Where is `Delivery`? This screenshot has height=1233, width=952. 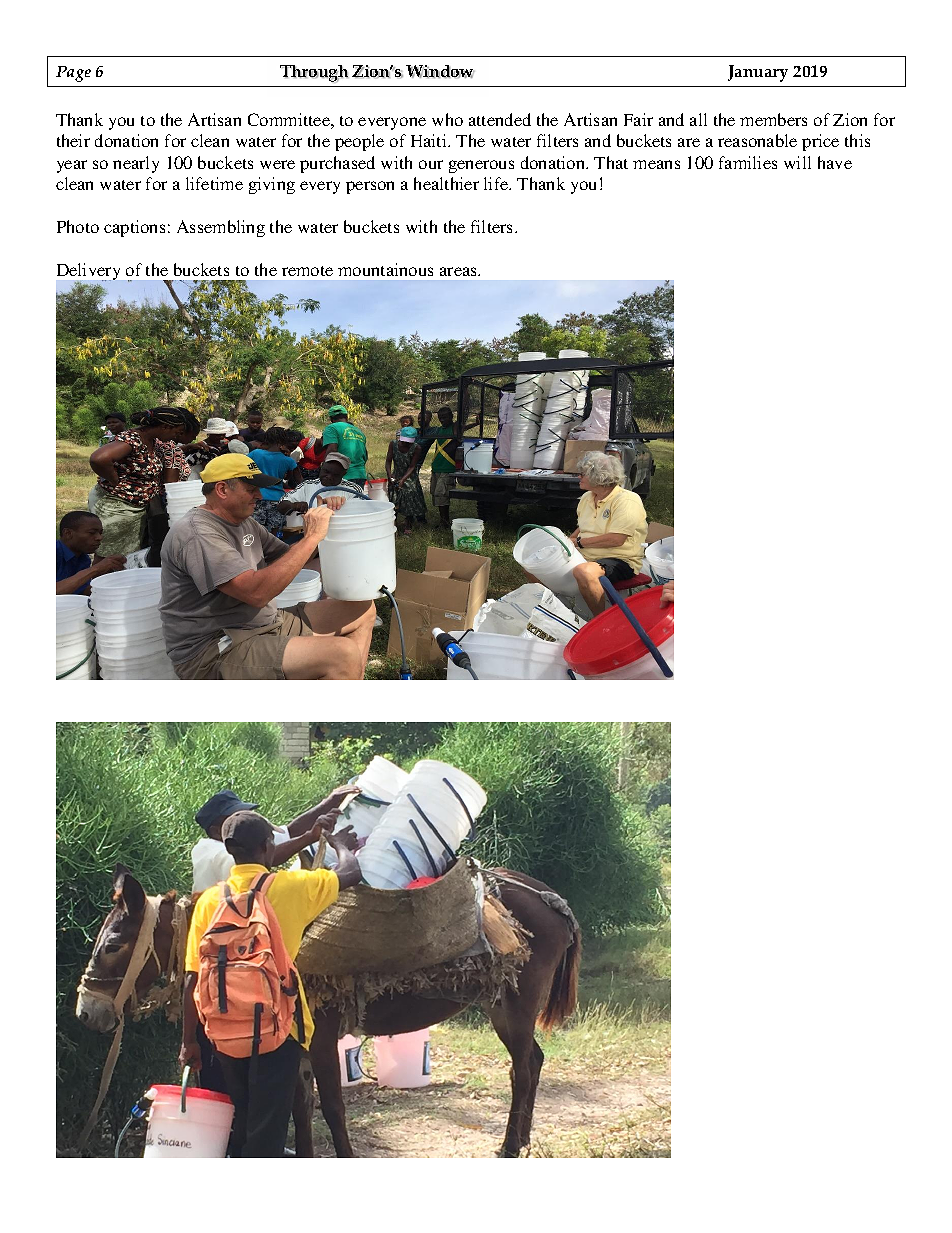
Delivery is located at coordinates (88, 273).
